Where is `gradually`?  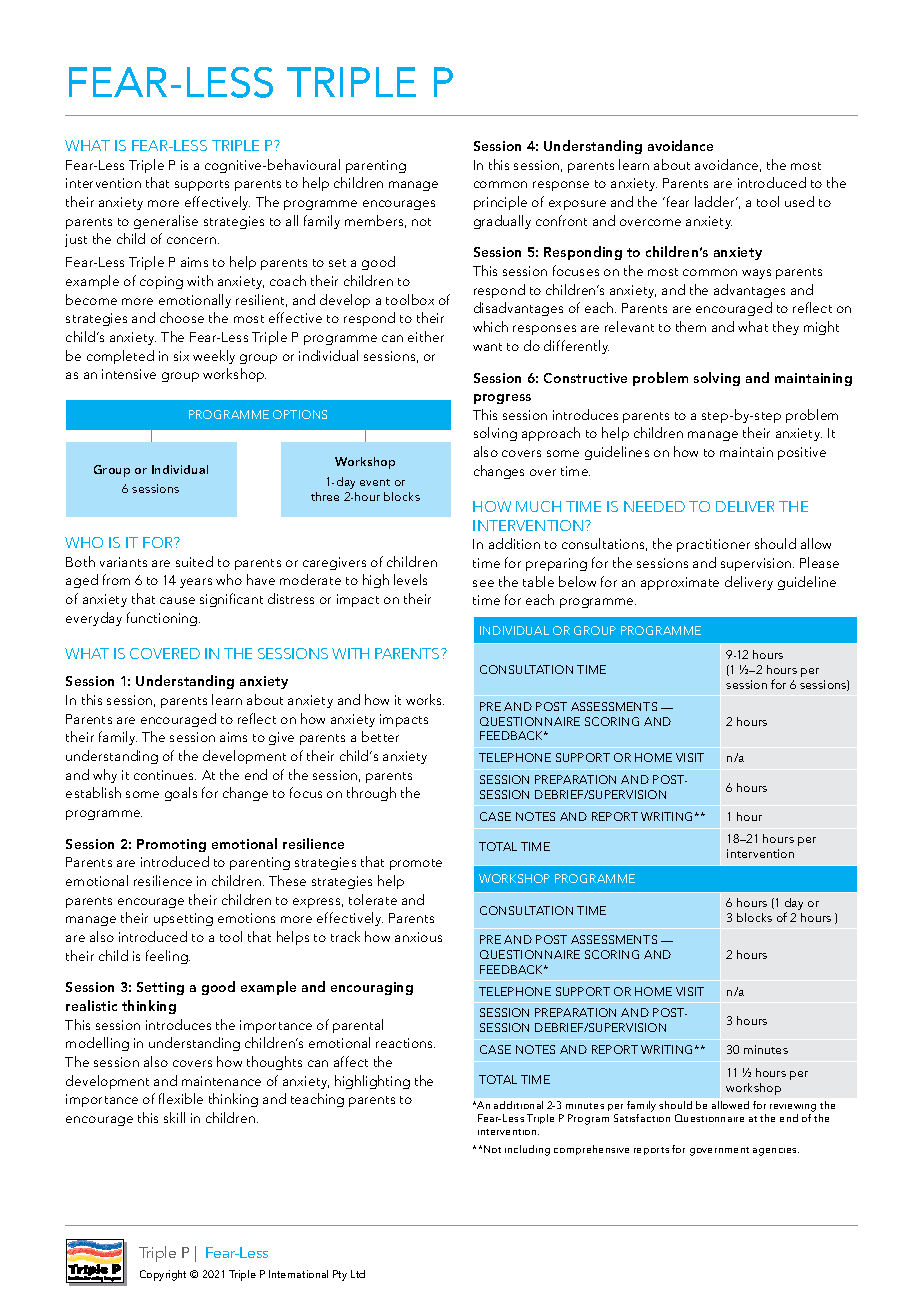
gradually is located at coordinates (502, 222).
